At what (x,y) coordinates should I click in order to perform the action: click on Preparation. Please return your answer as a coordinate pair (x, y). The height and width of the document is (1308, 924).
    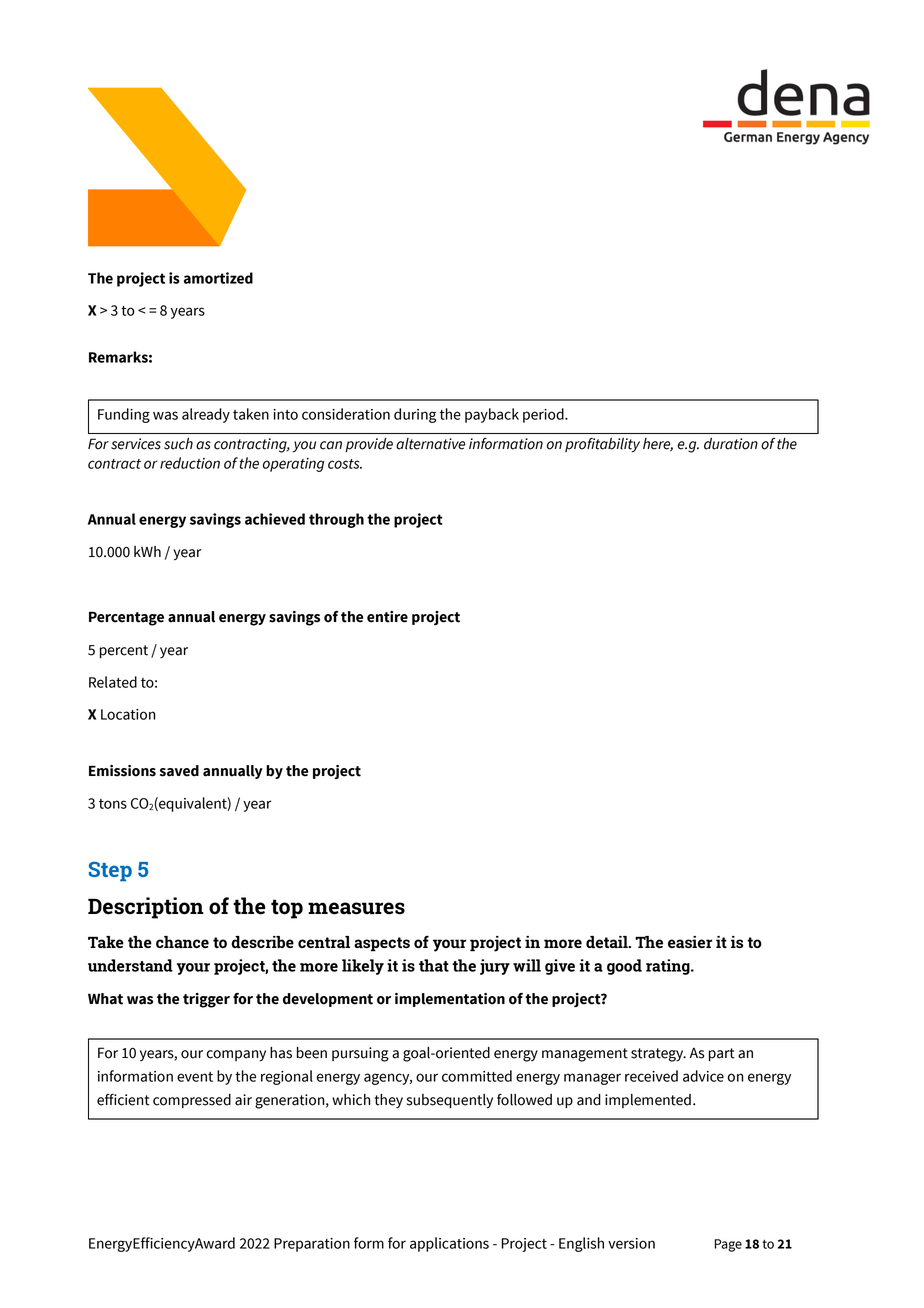
    Looking at the image, I should click on (312, 1245).
